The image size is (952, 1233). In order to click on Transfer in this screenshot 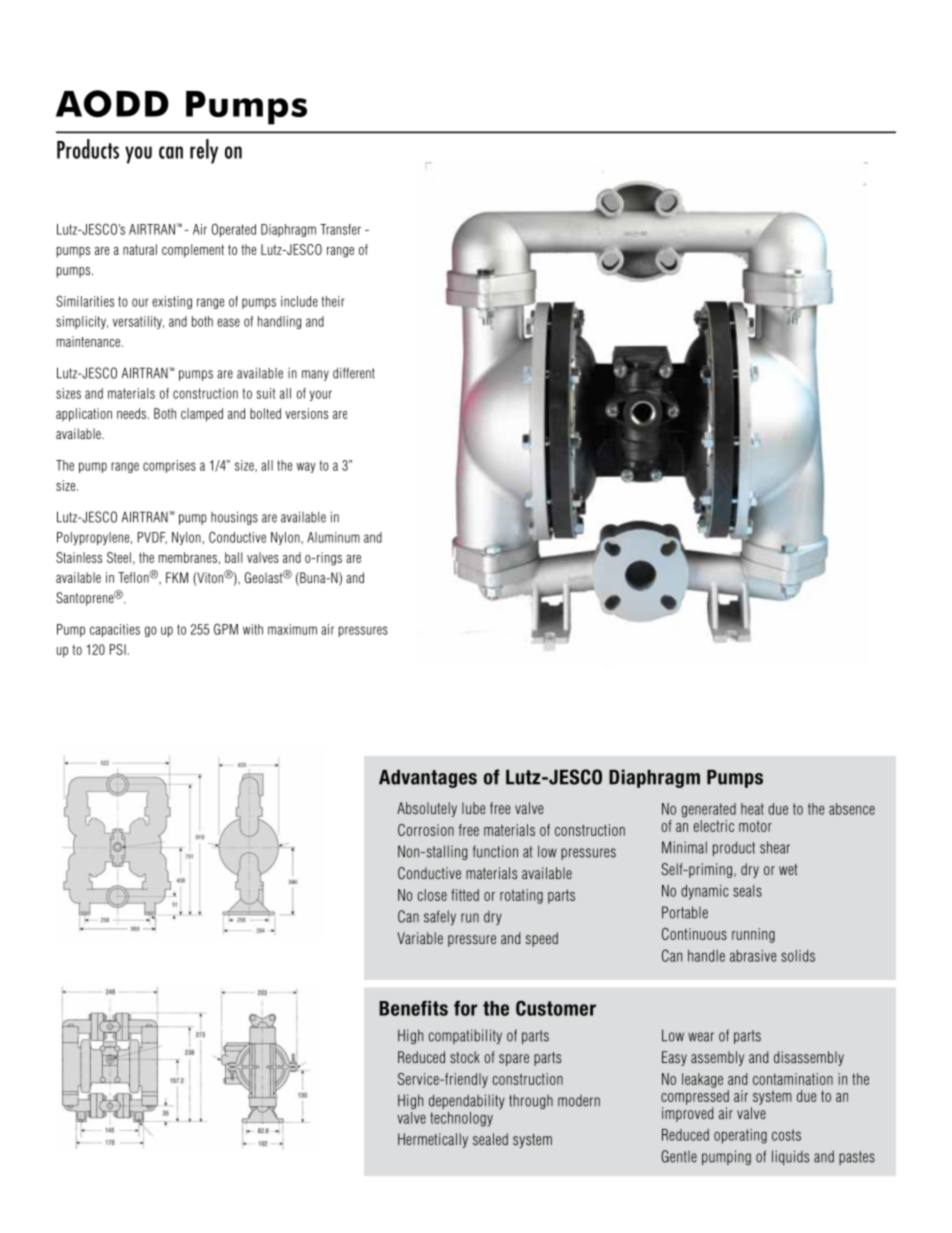, I will do `click(340, 229)`.
